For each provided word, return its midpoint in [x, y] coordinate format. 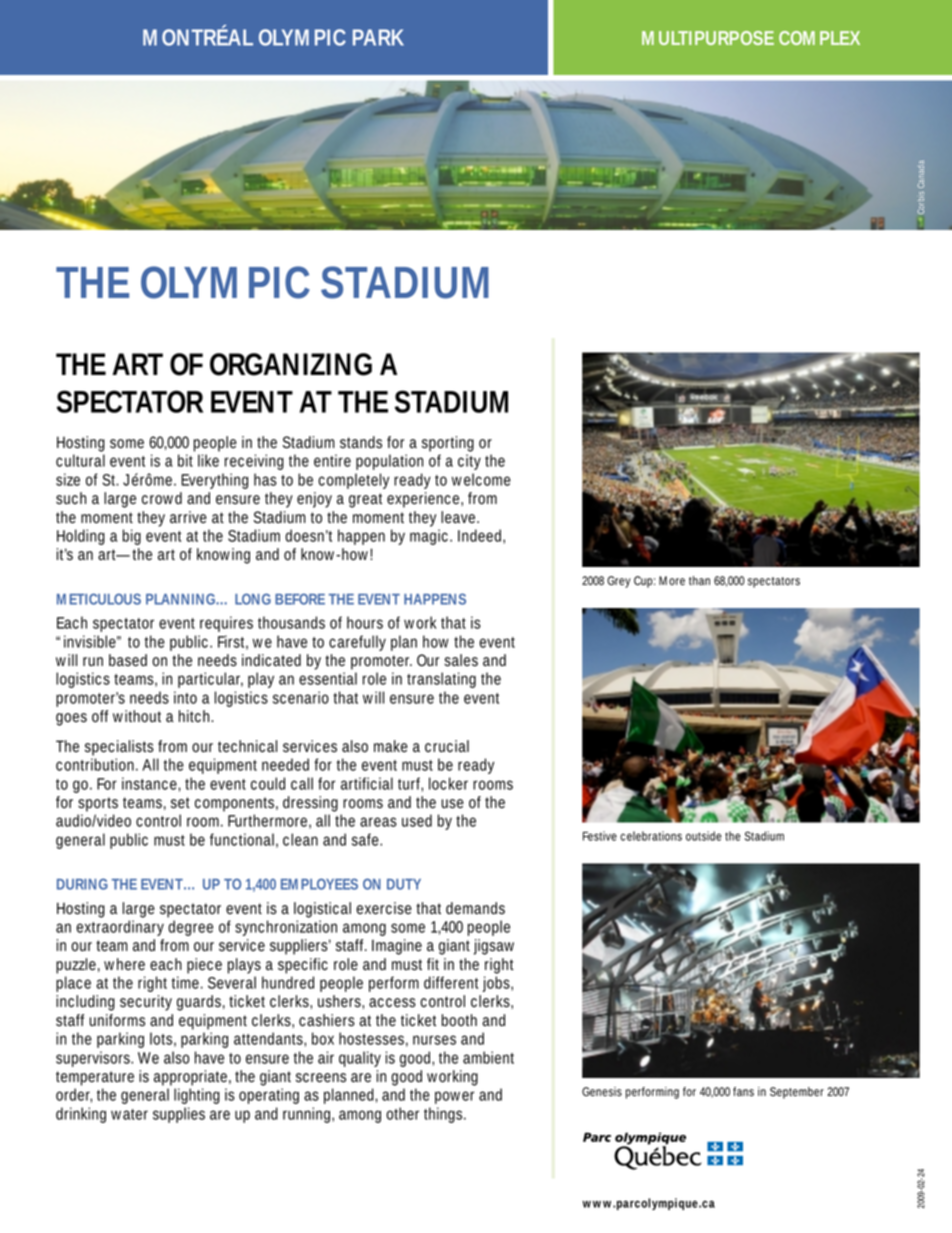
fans [743, 1092]
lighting [197, 1096]
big [132, 537]
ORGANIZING [291, 364]
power [454, 1097]
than [699, 580]
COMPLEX [819, 38]
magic [431, 537]
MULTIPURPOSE [708, 38]
